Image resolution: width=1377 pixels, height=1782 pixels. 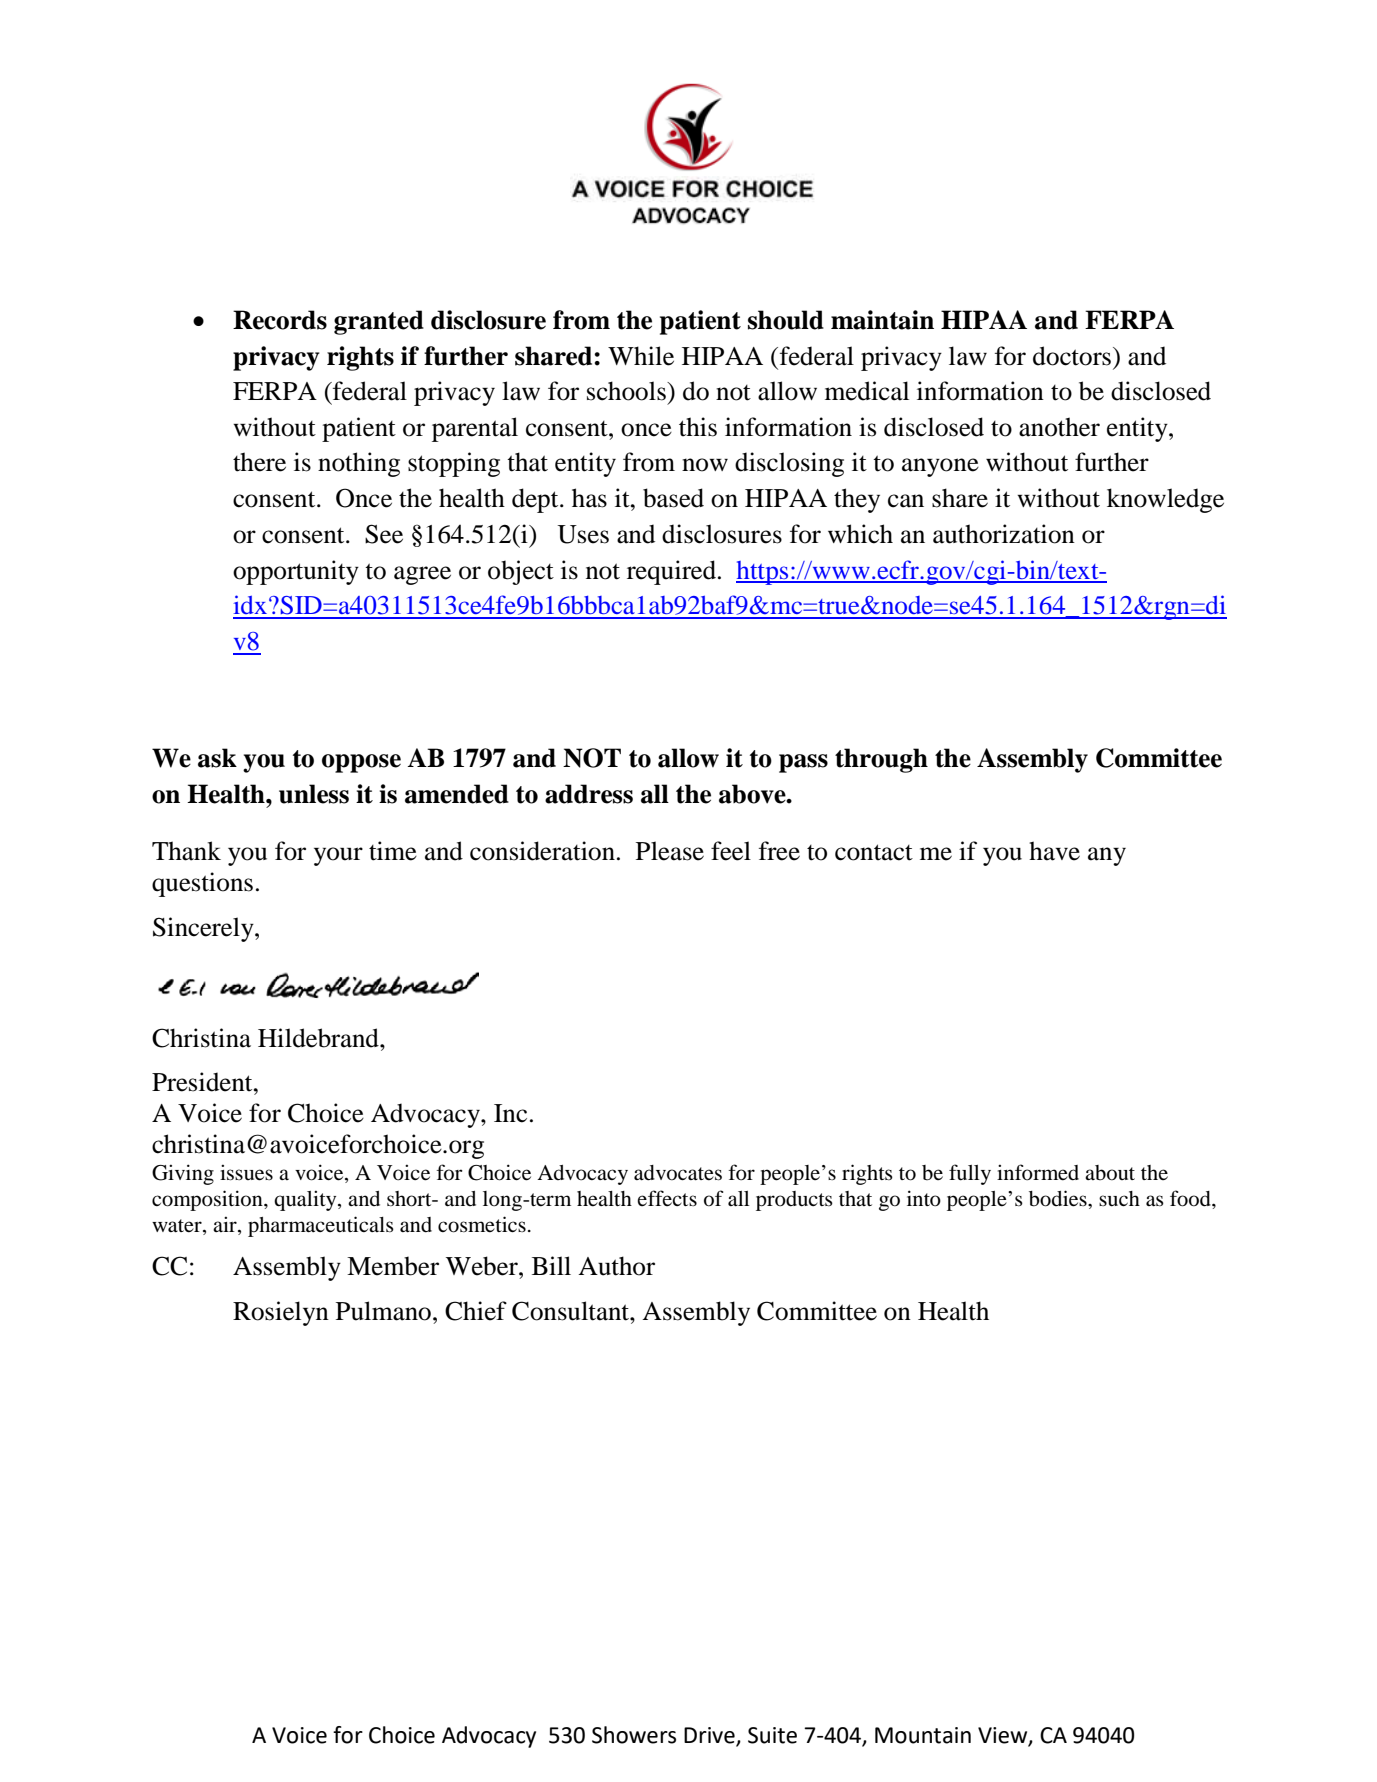 What do you see at coordinates (678, 1173) in the screenshot?
I see `advocates` at bounding box center [678, 1173].
